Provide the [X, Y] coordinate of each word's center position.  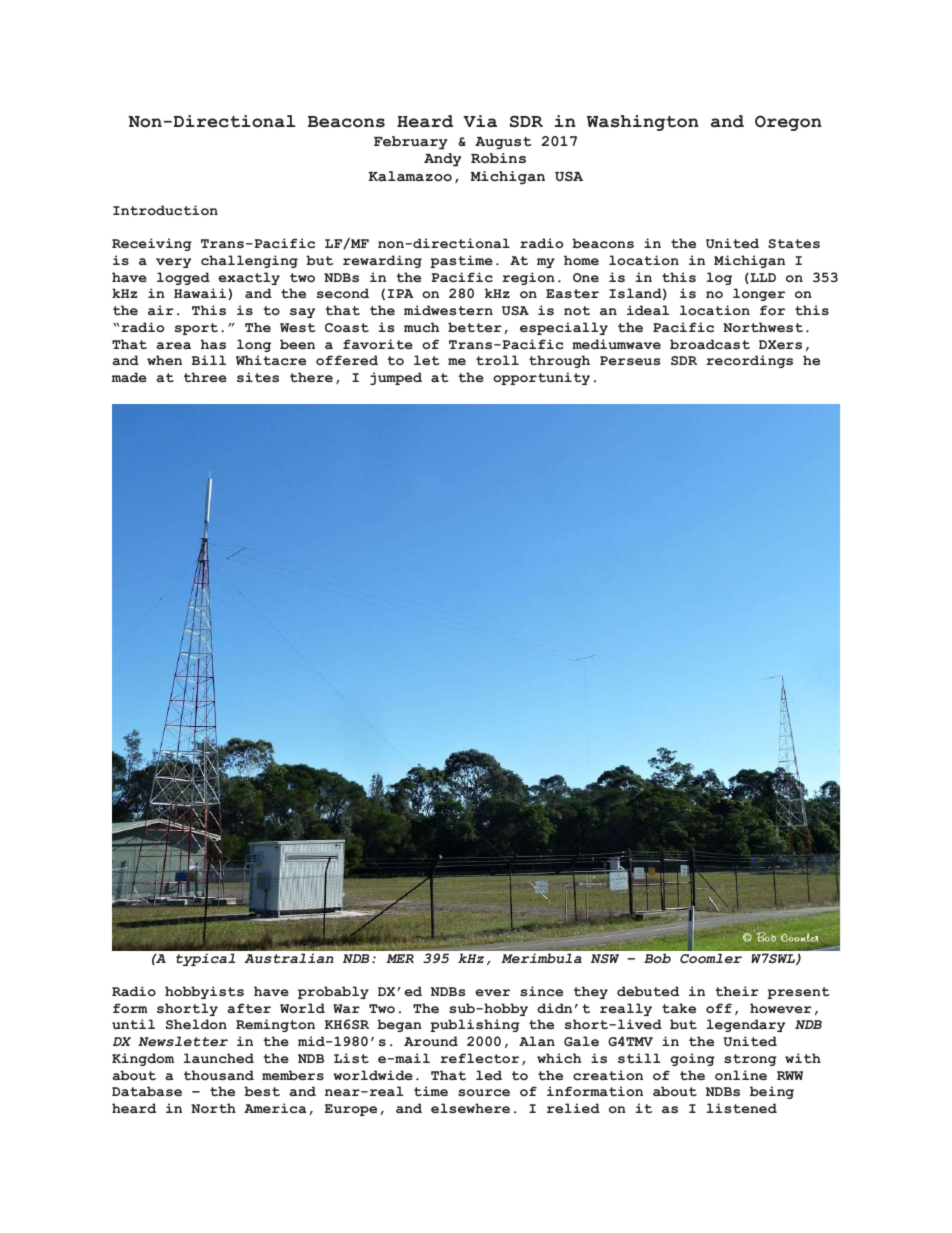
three [205, 377]
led [489, 1075]
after [249, 1008]
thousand [219, 1075]
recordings [749, 361]
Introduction [165, 210]
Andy [443, 160]
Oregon [788, 123]
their [737, 991]
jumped [396, 378]
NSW [605, 958]
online [741, 1075]
